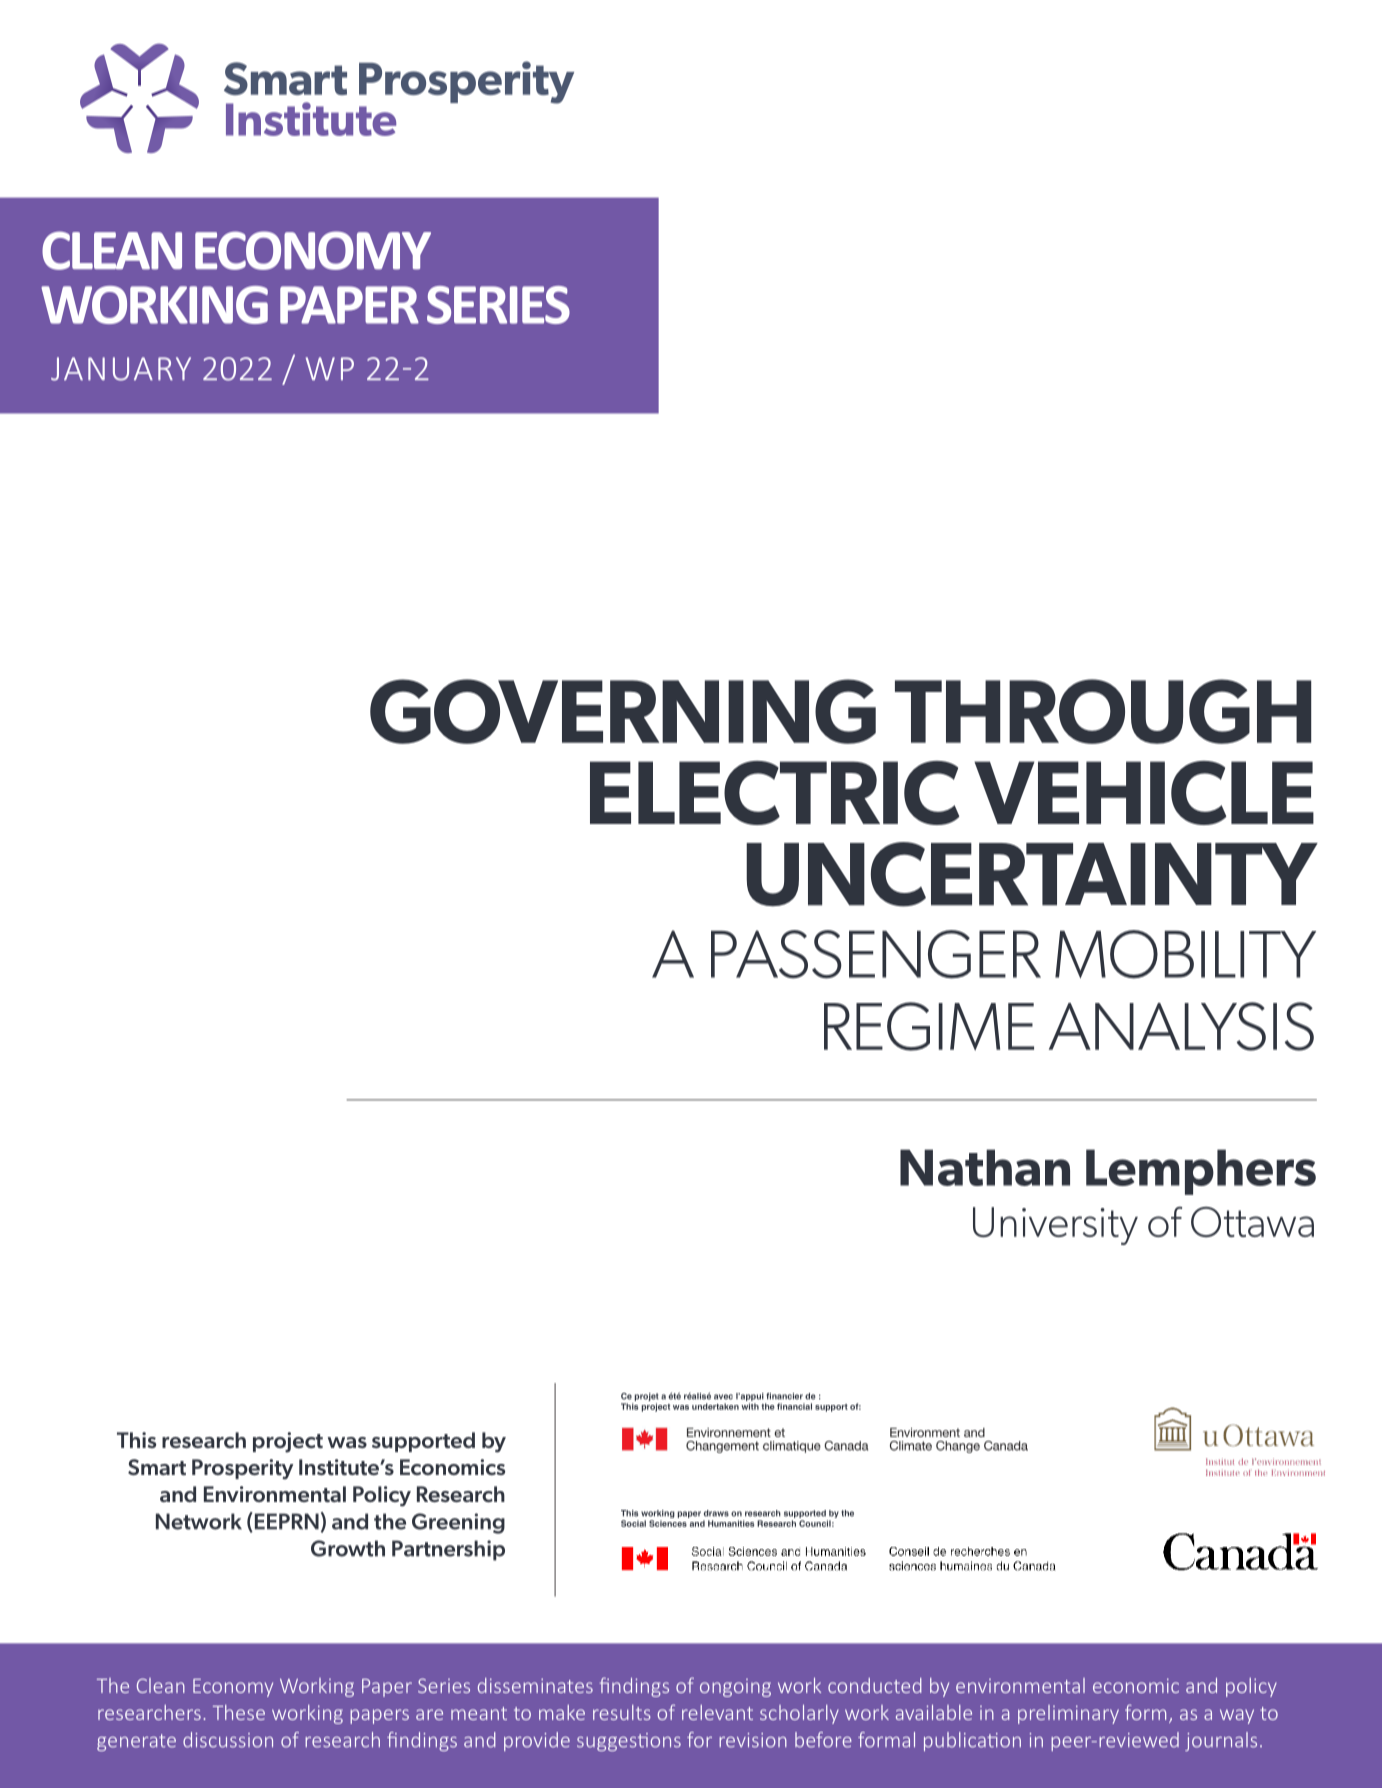 The width and height of the screenshot is (1382, 1788). What do you see at coordinates (1144, 793) in the screenshot?
I see `VEHICLE` at bounding box center [1144, 793].
